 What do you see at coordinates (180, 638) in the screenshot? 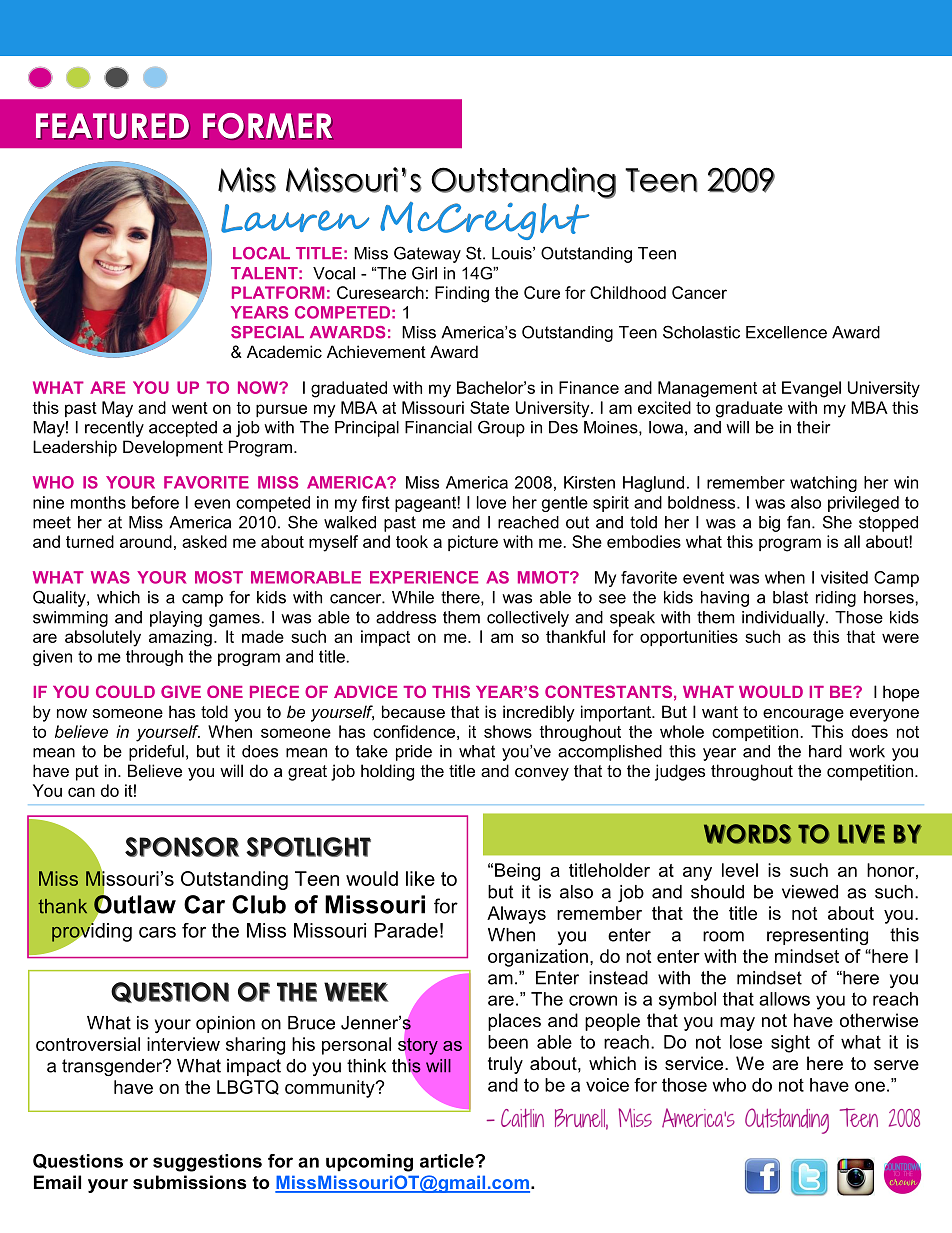
I see `amazing` at bounding box center [180, 638].
